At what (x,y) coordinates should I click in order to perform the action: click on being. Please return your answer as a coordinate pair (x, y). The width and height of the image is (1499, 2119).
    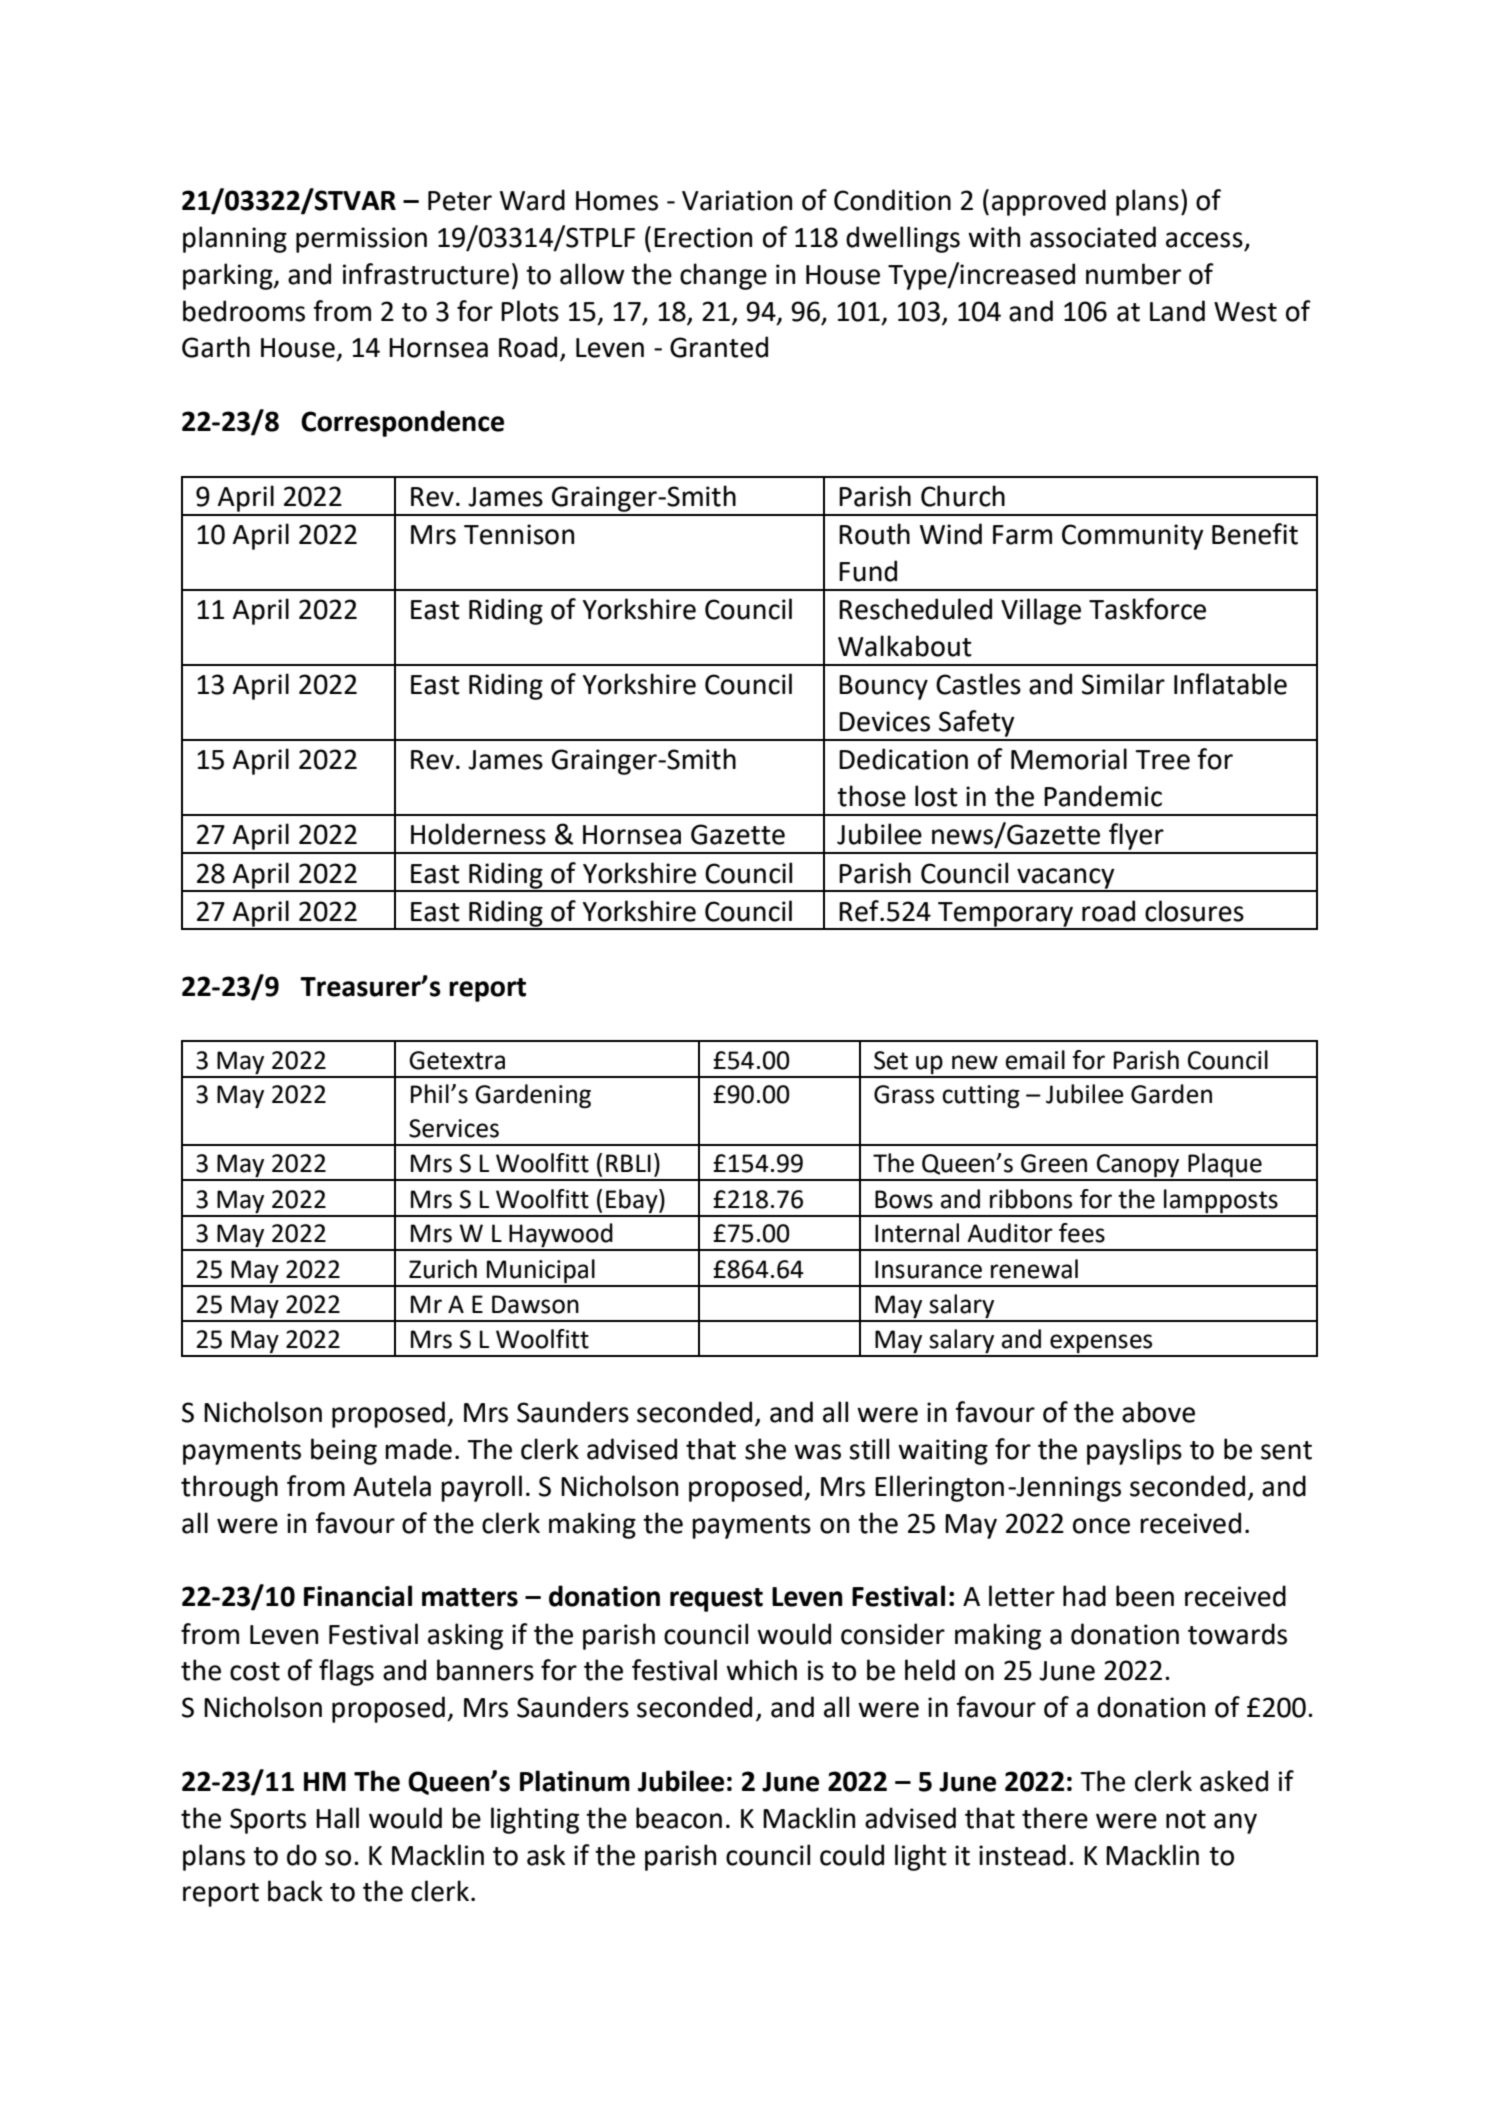
    Looking at the image, I should click on (344, 1451).
